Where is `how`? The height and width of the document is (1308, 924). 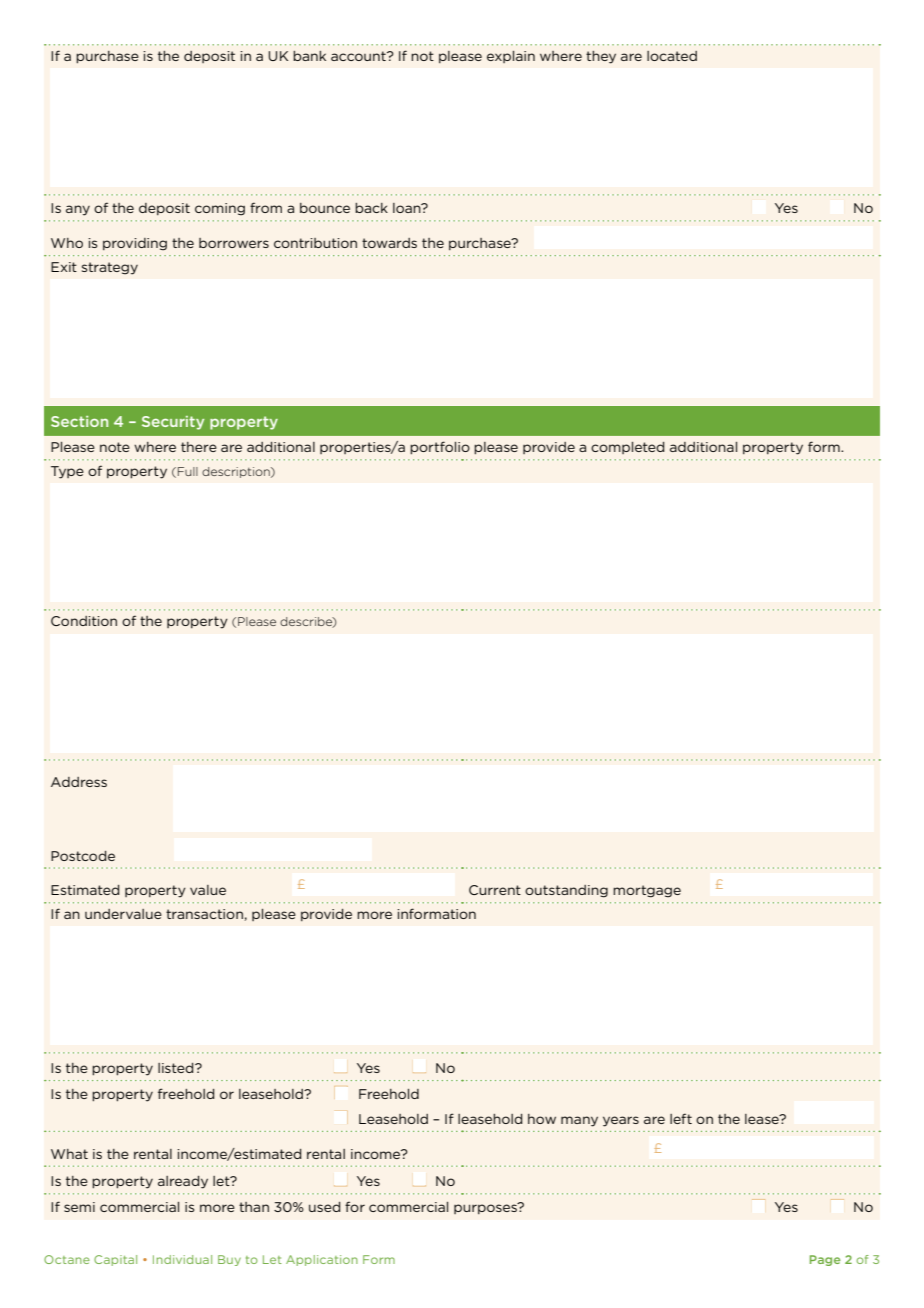
how is located at coordinates (542, 1119).
